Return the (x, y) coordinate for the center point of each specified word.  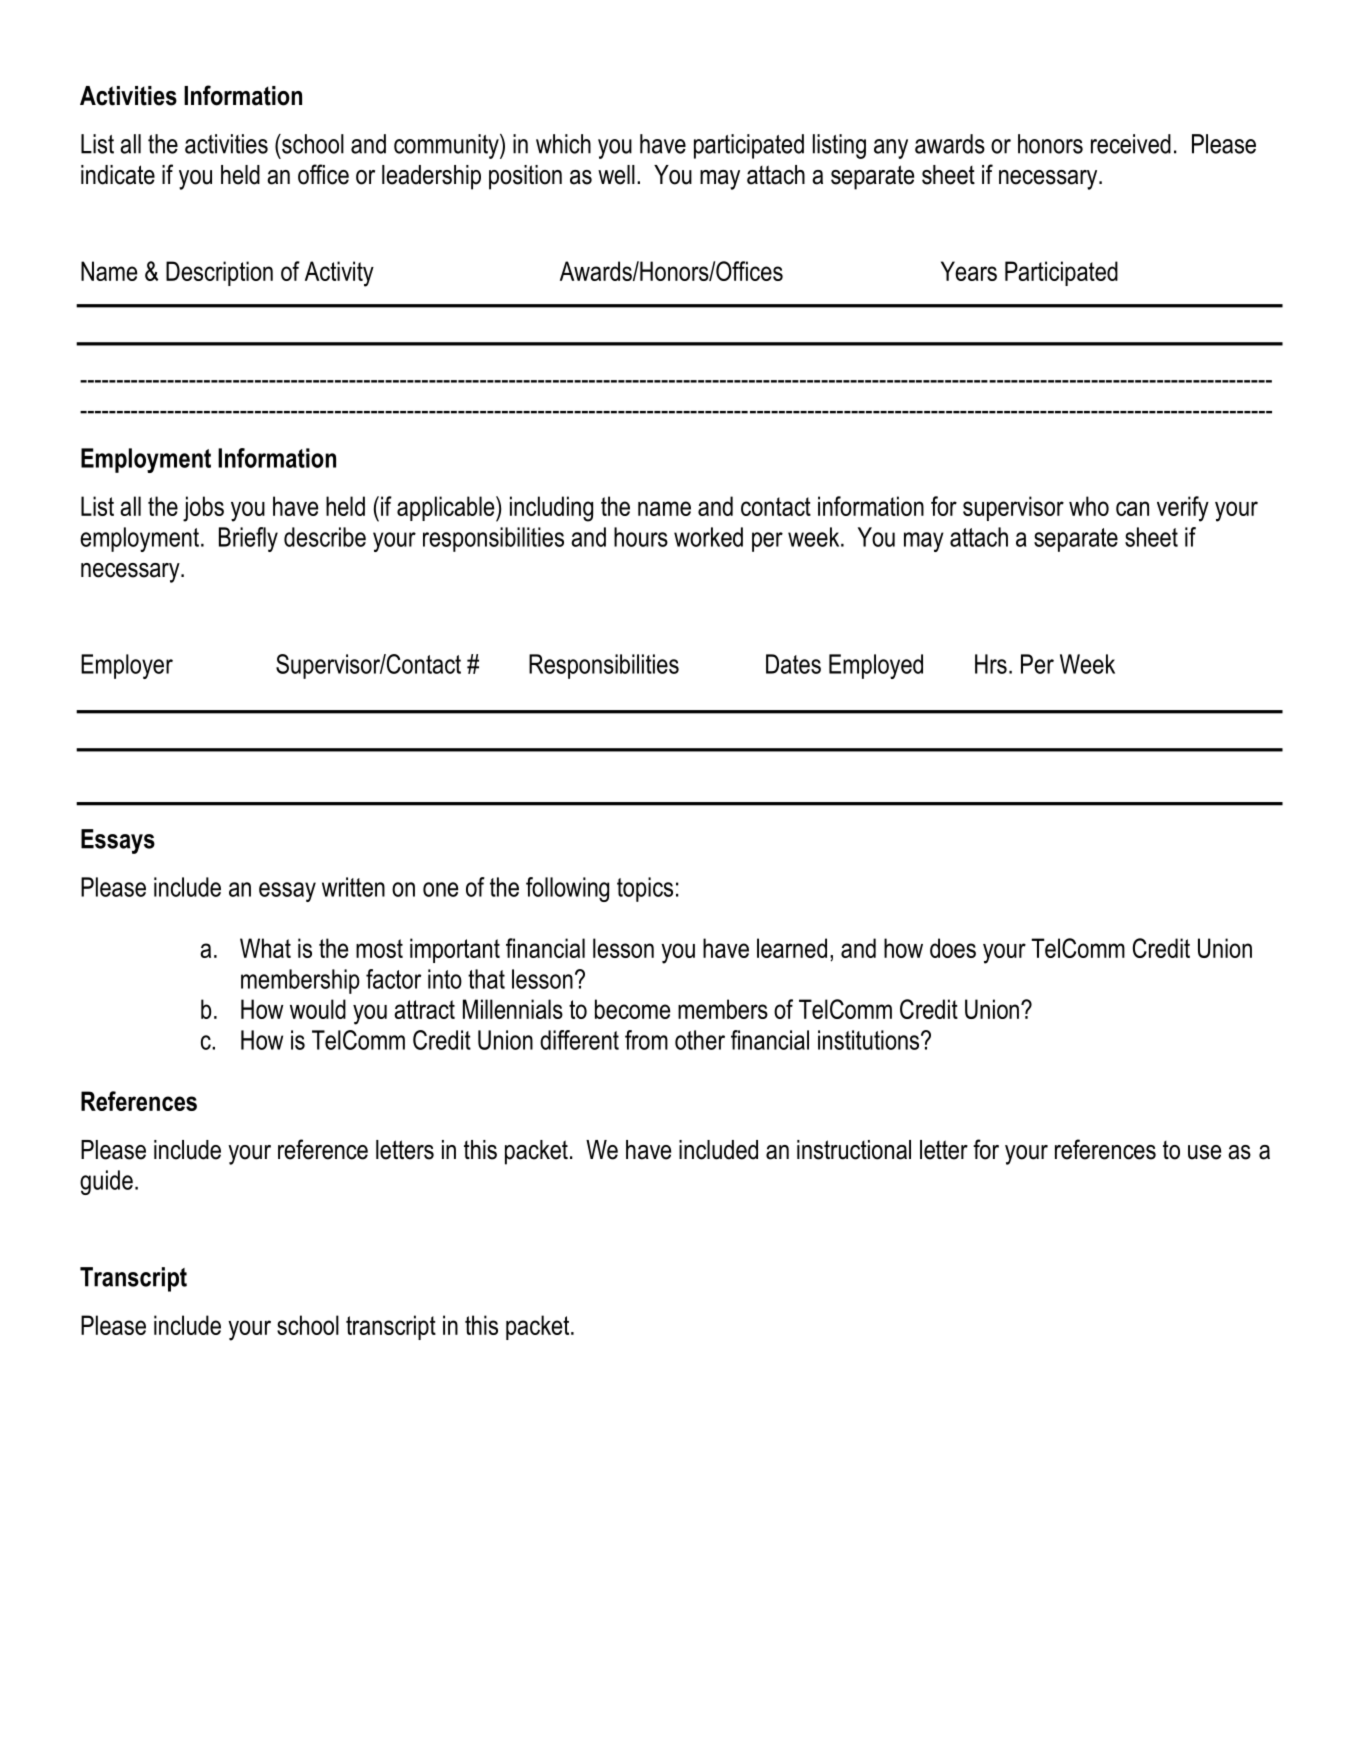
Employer (127, 666)
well (616, 175)
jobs (203, 509)
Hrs (991, 664)
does (953, 948)
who (1089, 506)
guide (106, 1182)
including (551, 509)
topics (645, 889)
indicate (118, 175)
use (1204, 1152)
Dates (793, 664)
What (265, 948)
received (1131, 144)
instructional (854, 1150)
